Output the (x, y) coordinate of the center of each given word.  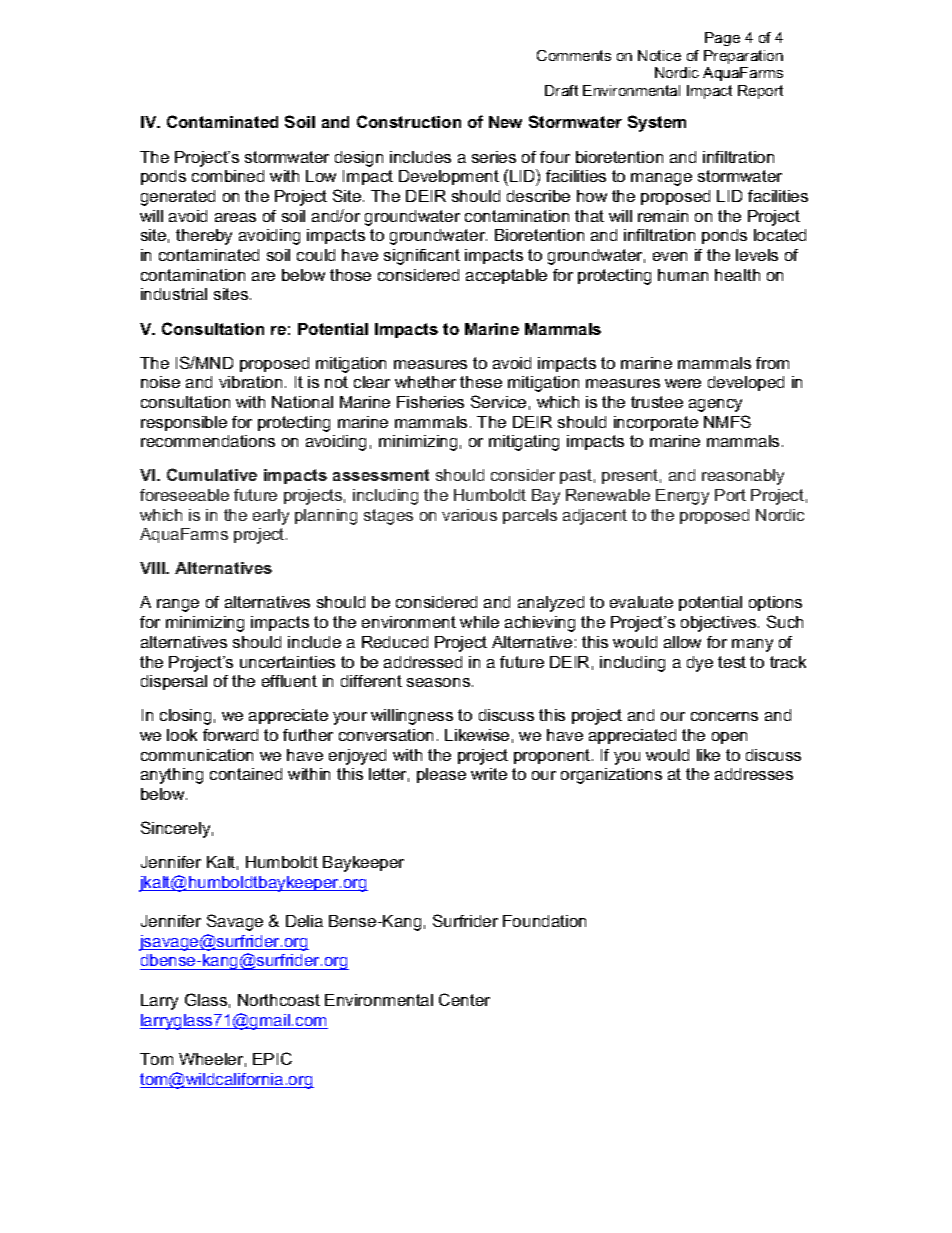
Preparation (743, 57)
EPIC (272, 1058)
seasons (438, 682)
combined (228, 176)
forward (230, 735)
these (481, 382)
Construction (409, 121)
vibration (250, 382)
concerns (724, 716)
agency (715, 405)
